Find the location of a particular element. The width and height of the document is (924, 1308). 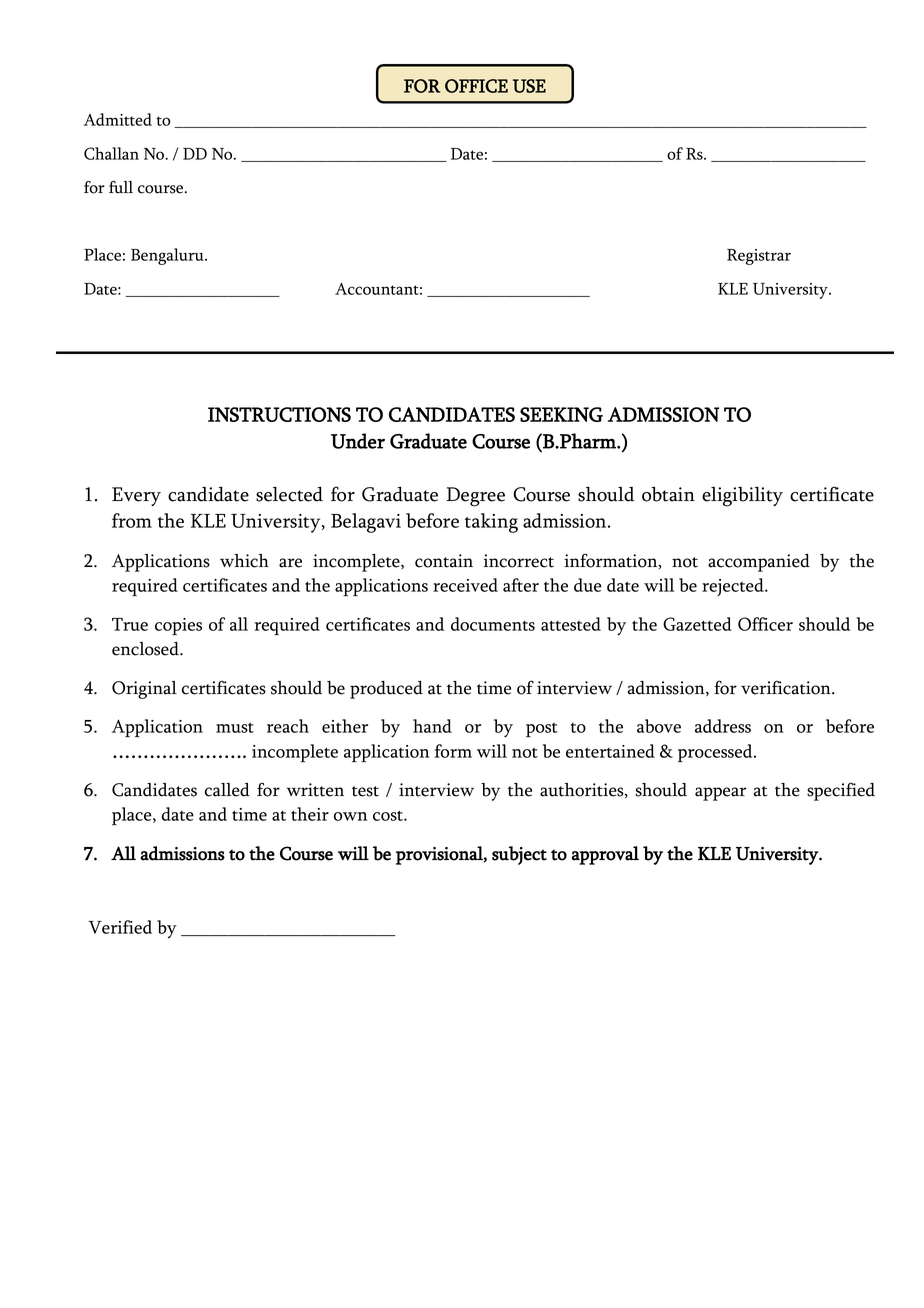

Every is located at coordinates (136, 496).
